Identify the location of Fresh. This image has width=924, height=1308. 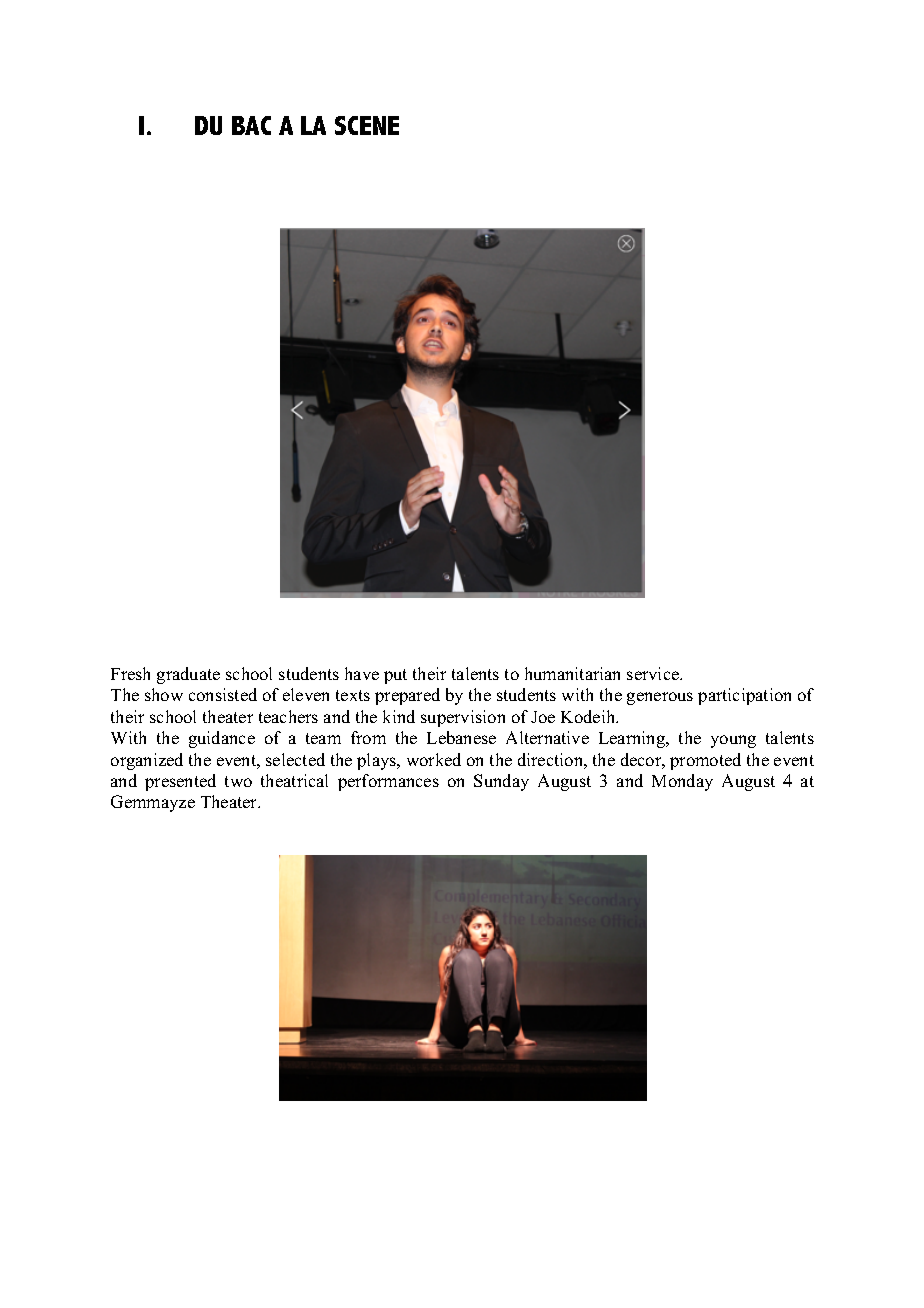
(130, 673).
